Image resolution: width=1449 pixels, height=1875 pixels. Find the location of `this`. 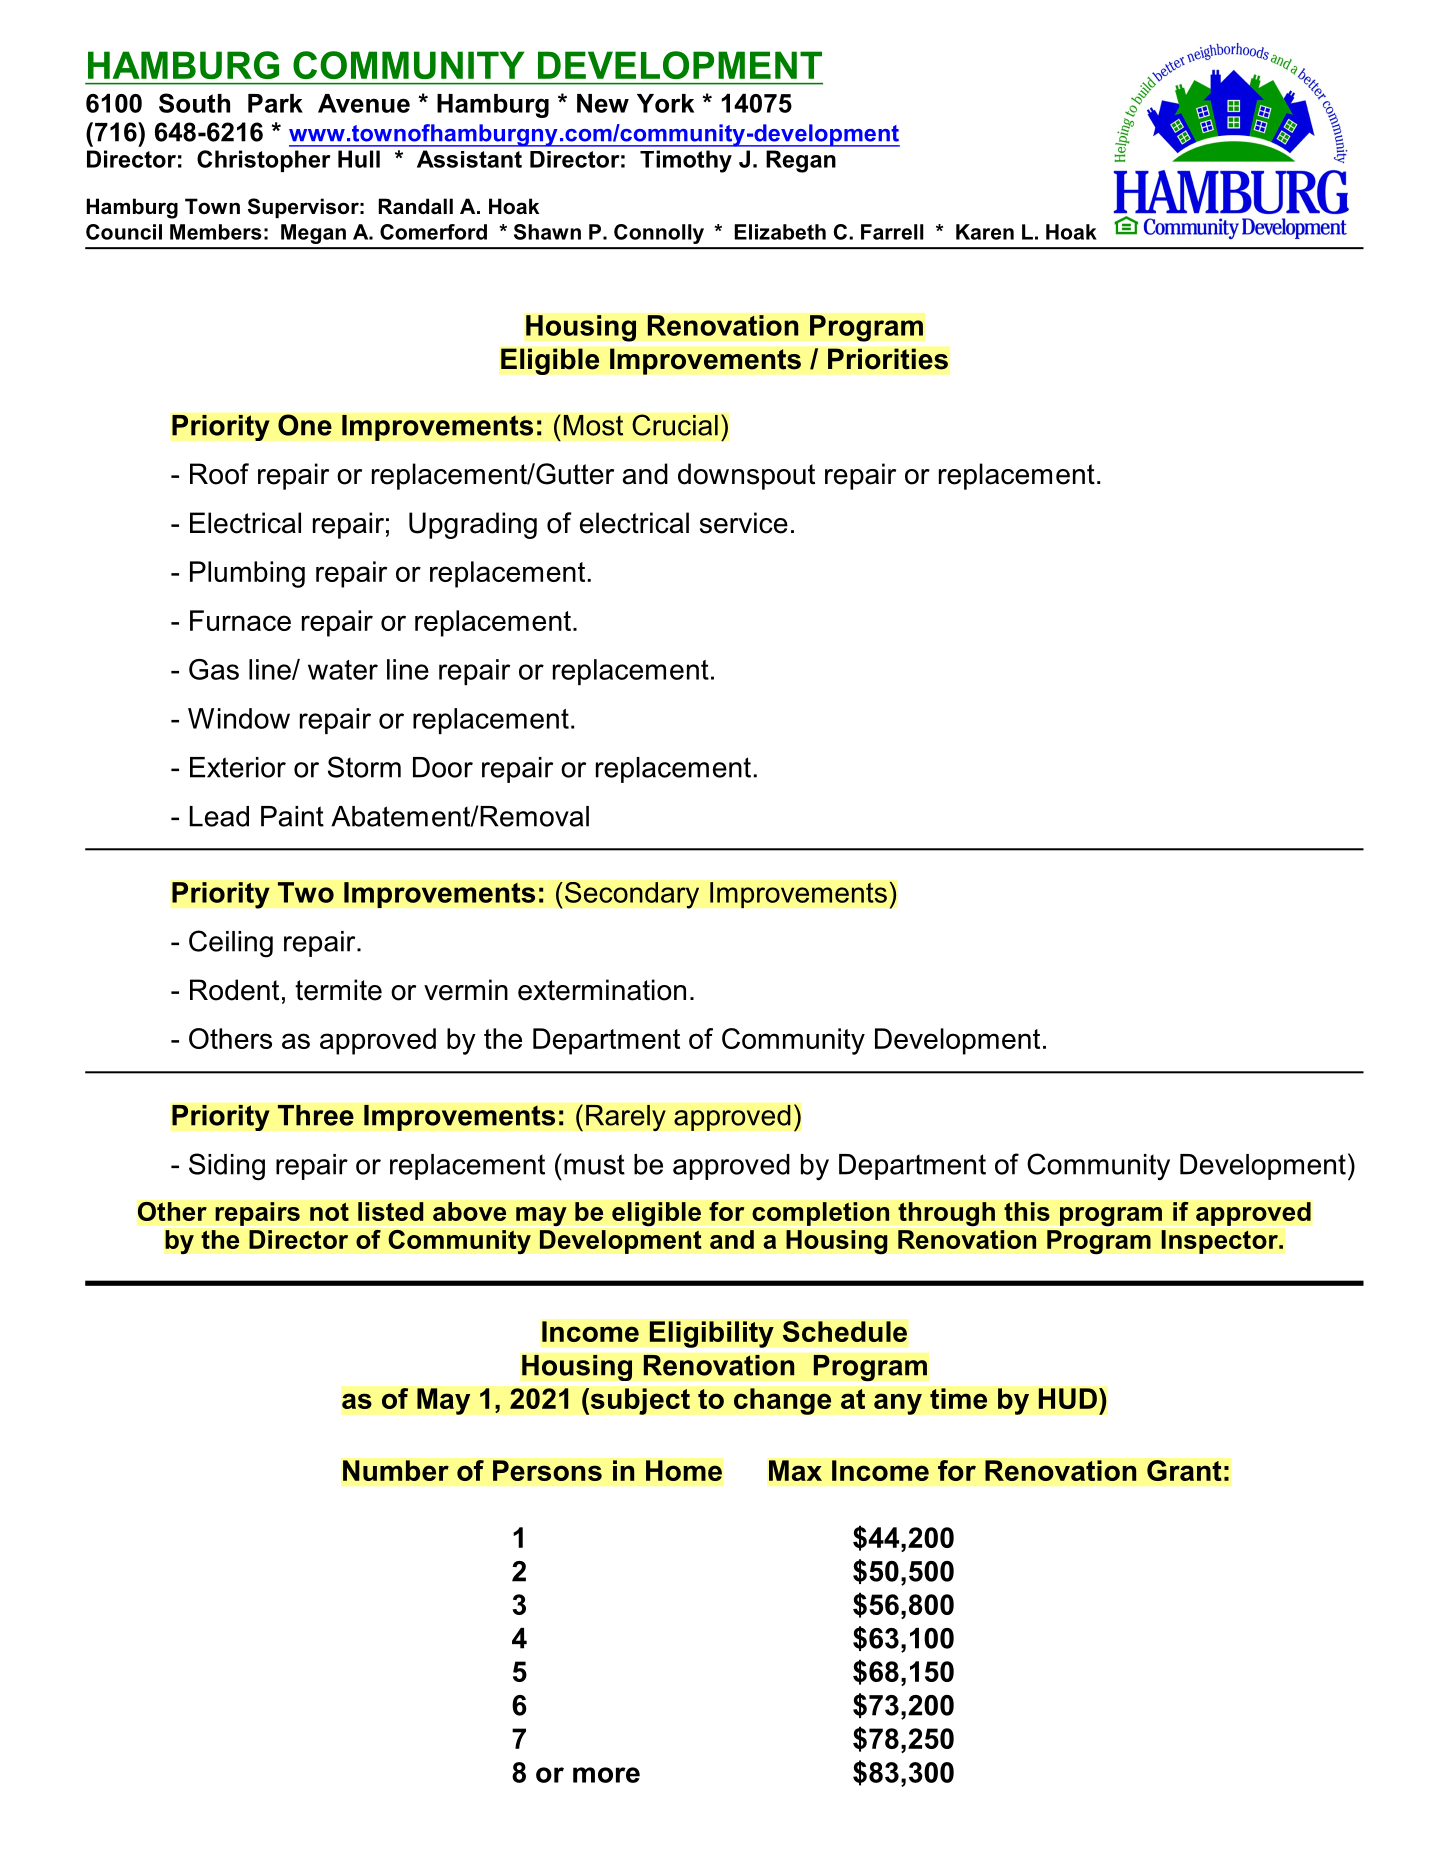

this is located at coordinates (1027, 1211).
